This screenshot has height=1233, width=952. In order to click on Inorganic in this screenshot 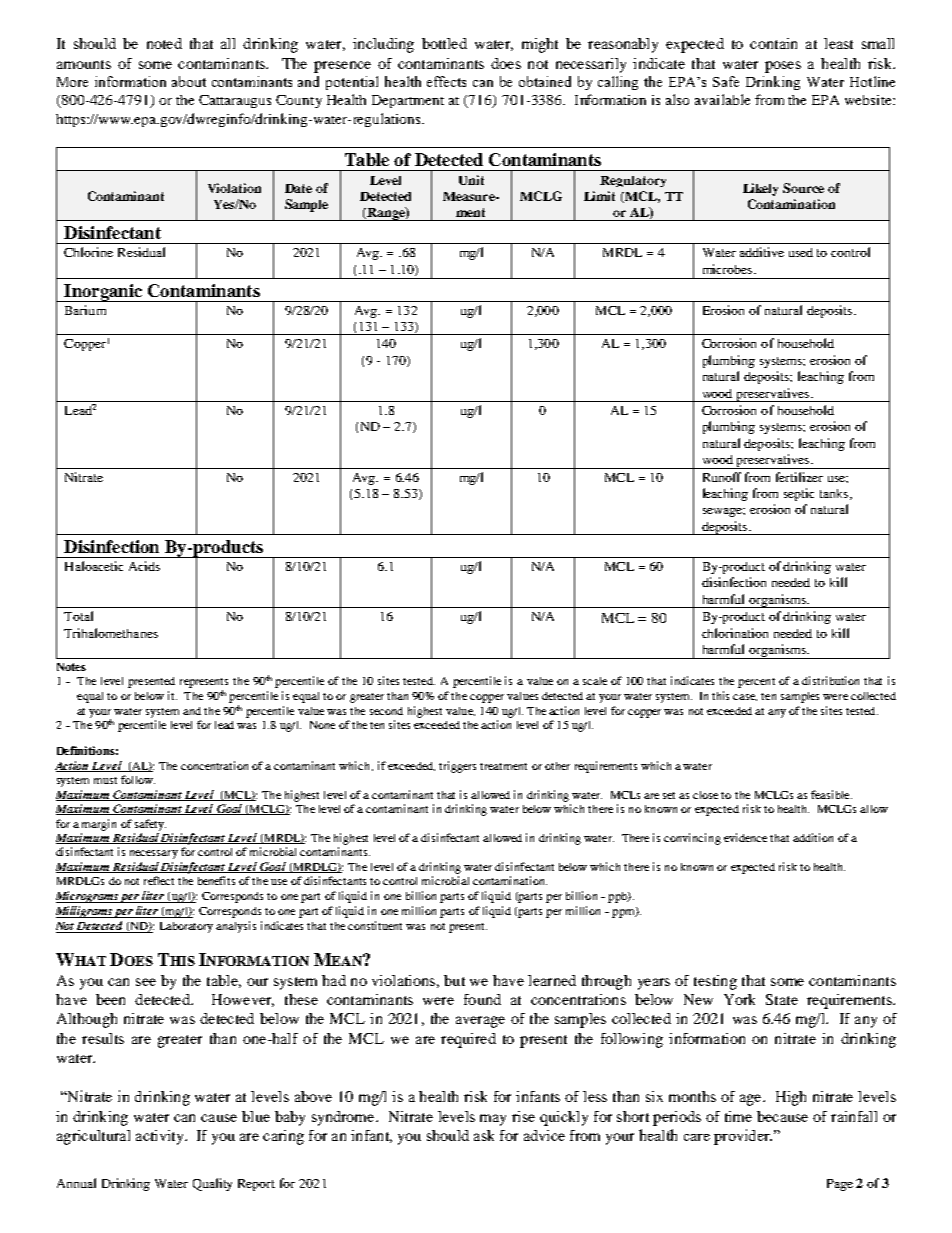, I will do `click(103, 293)`.
